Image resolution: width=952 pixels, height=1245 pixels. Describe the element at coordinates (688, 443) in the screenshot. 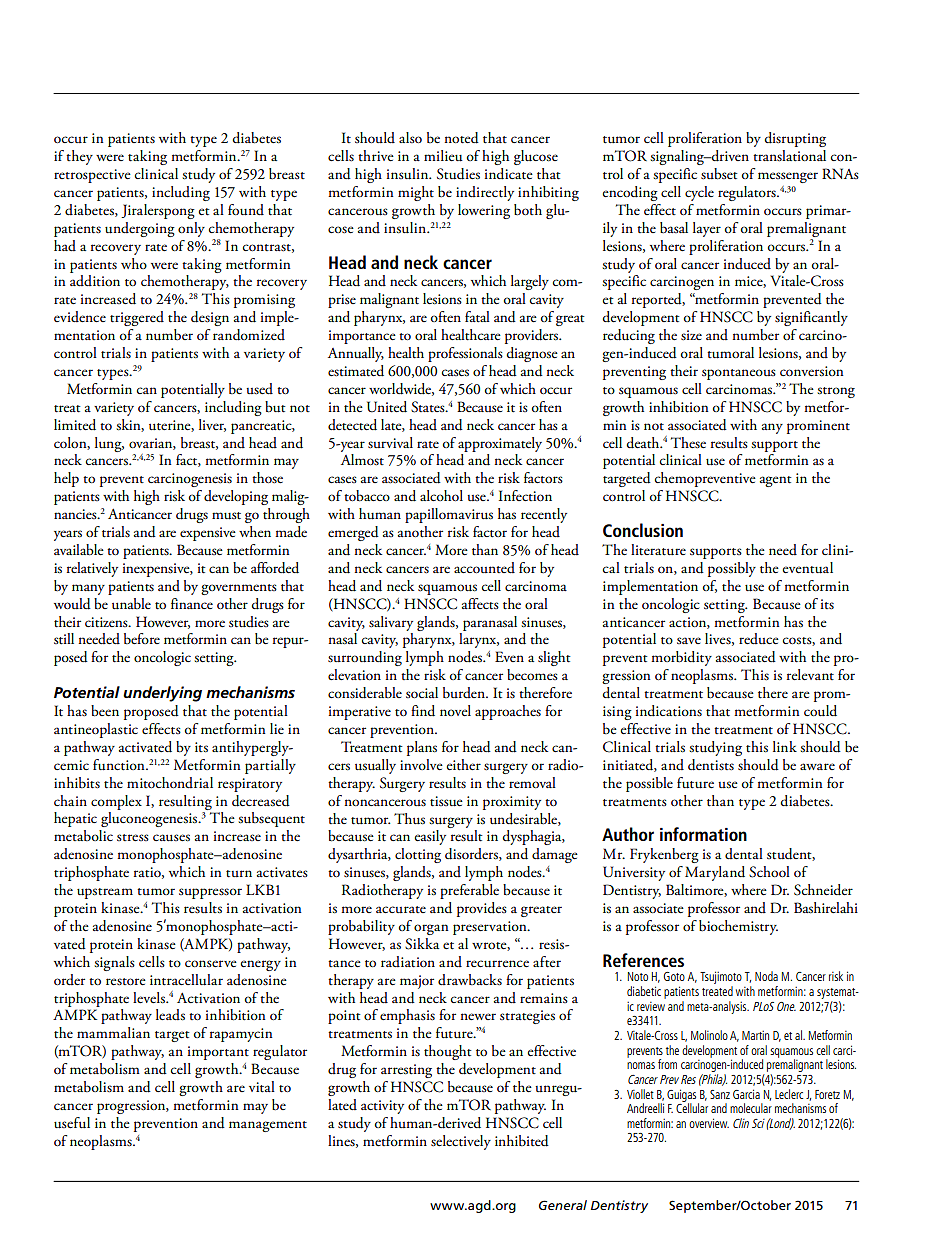

I see `These` at that location.
